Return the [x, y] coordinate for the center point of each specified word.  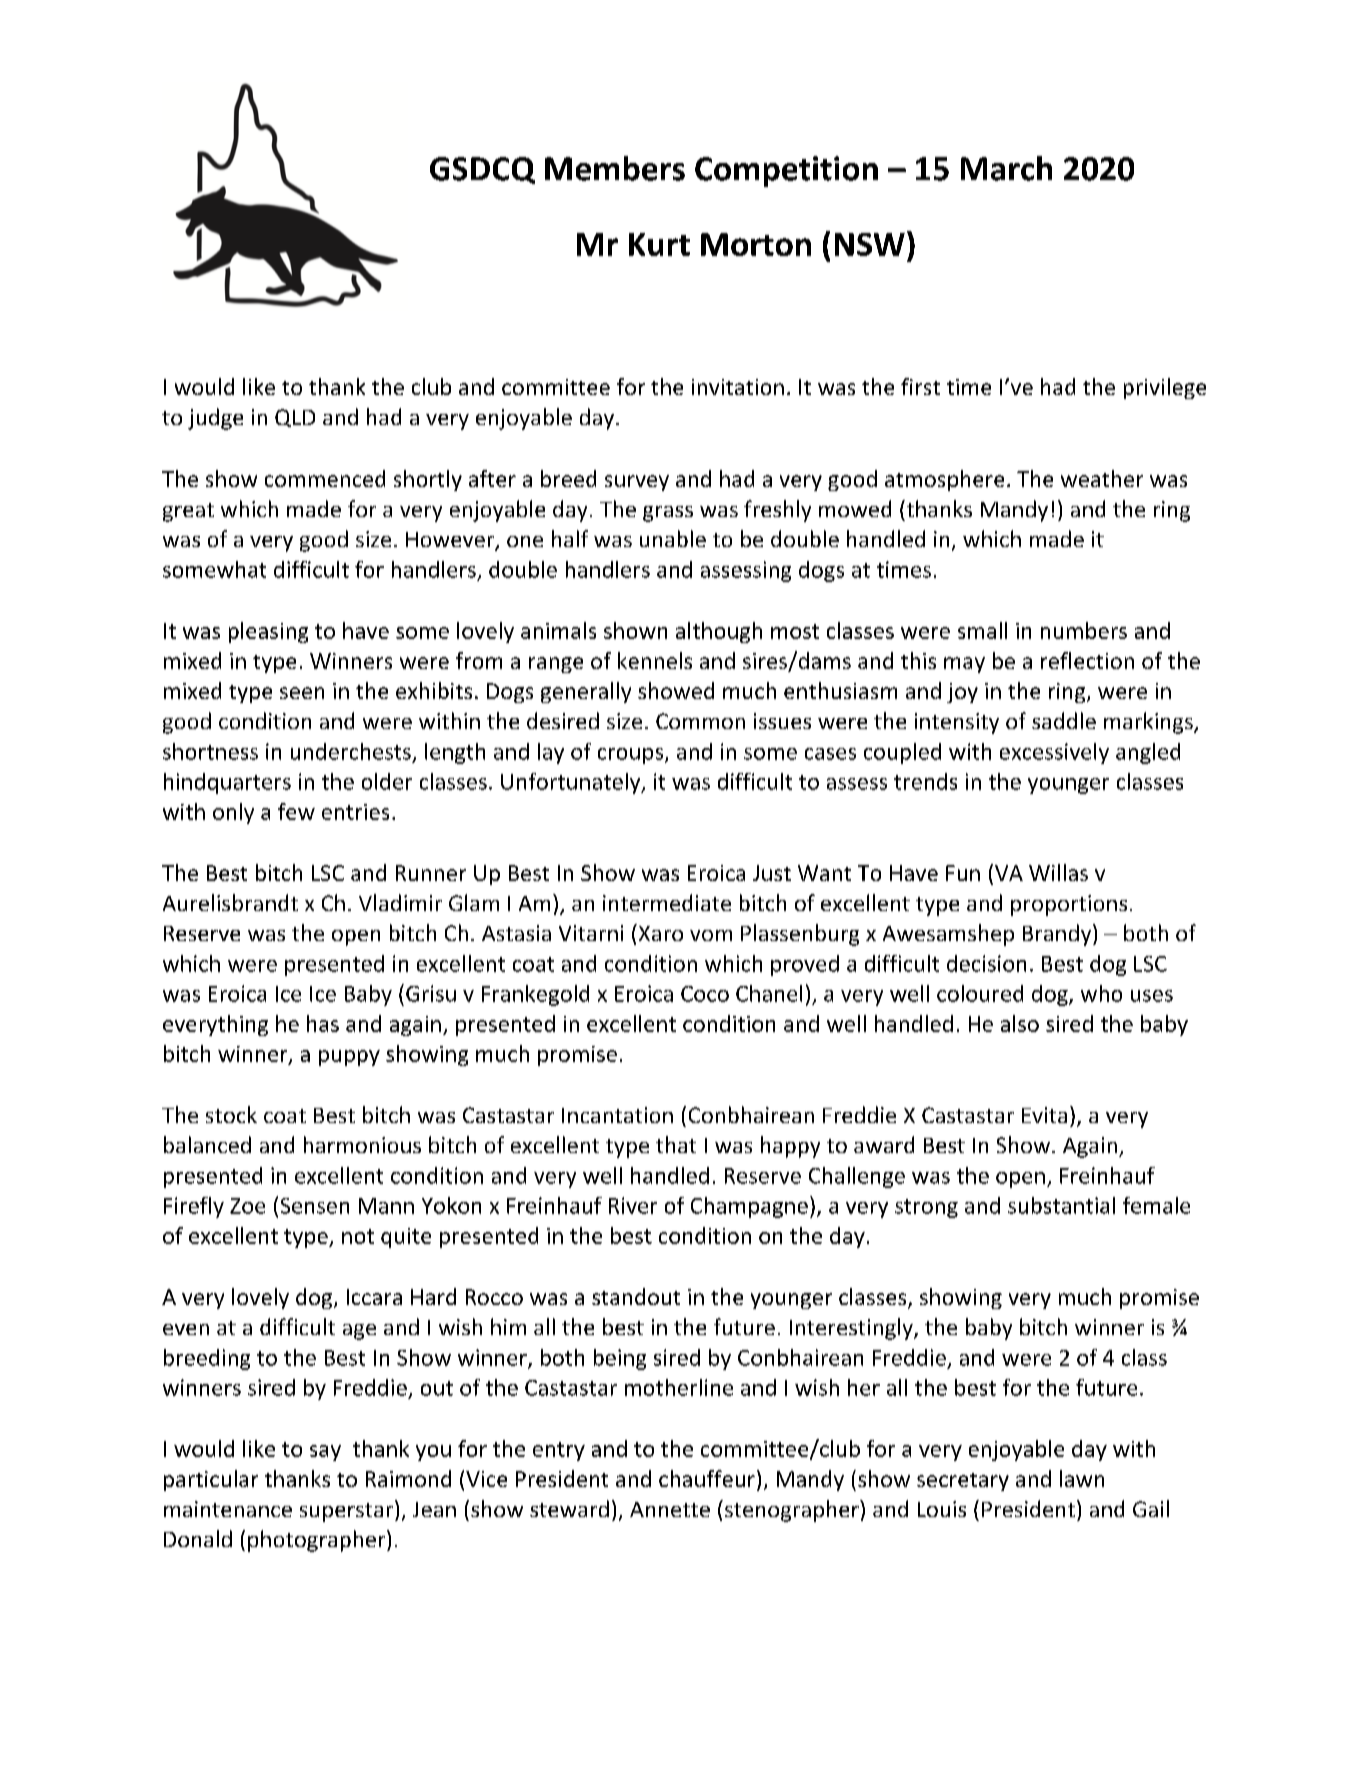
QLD [295, 418]
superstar [346, 1512]
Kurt [659, 244]
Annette [670, 1509]
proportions [1069, 905]
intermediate [667, 902]
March [1006, 168]
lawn [1082, 1478]
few [296, 811]
